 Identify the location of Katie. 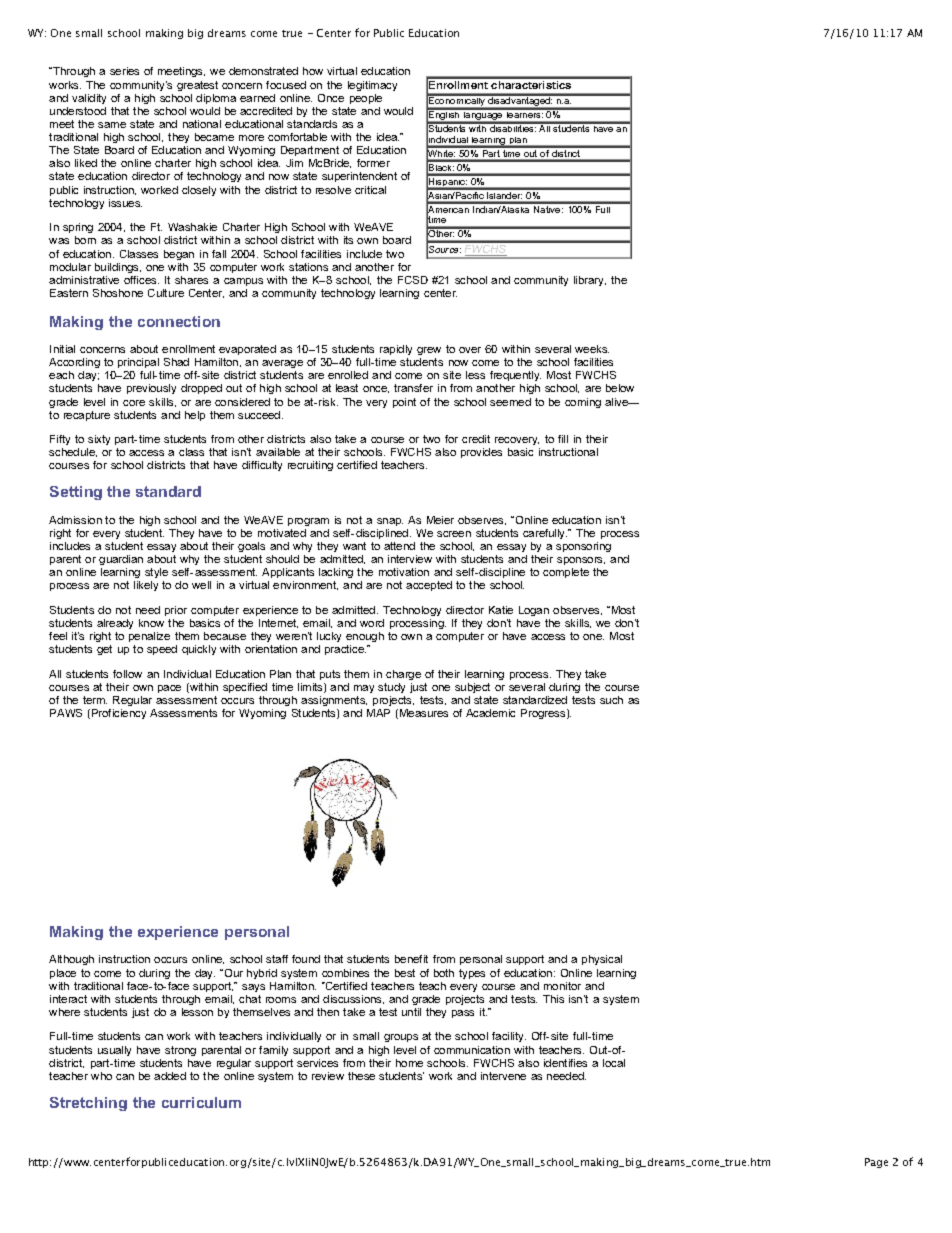
(501, 610).
